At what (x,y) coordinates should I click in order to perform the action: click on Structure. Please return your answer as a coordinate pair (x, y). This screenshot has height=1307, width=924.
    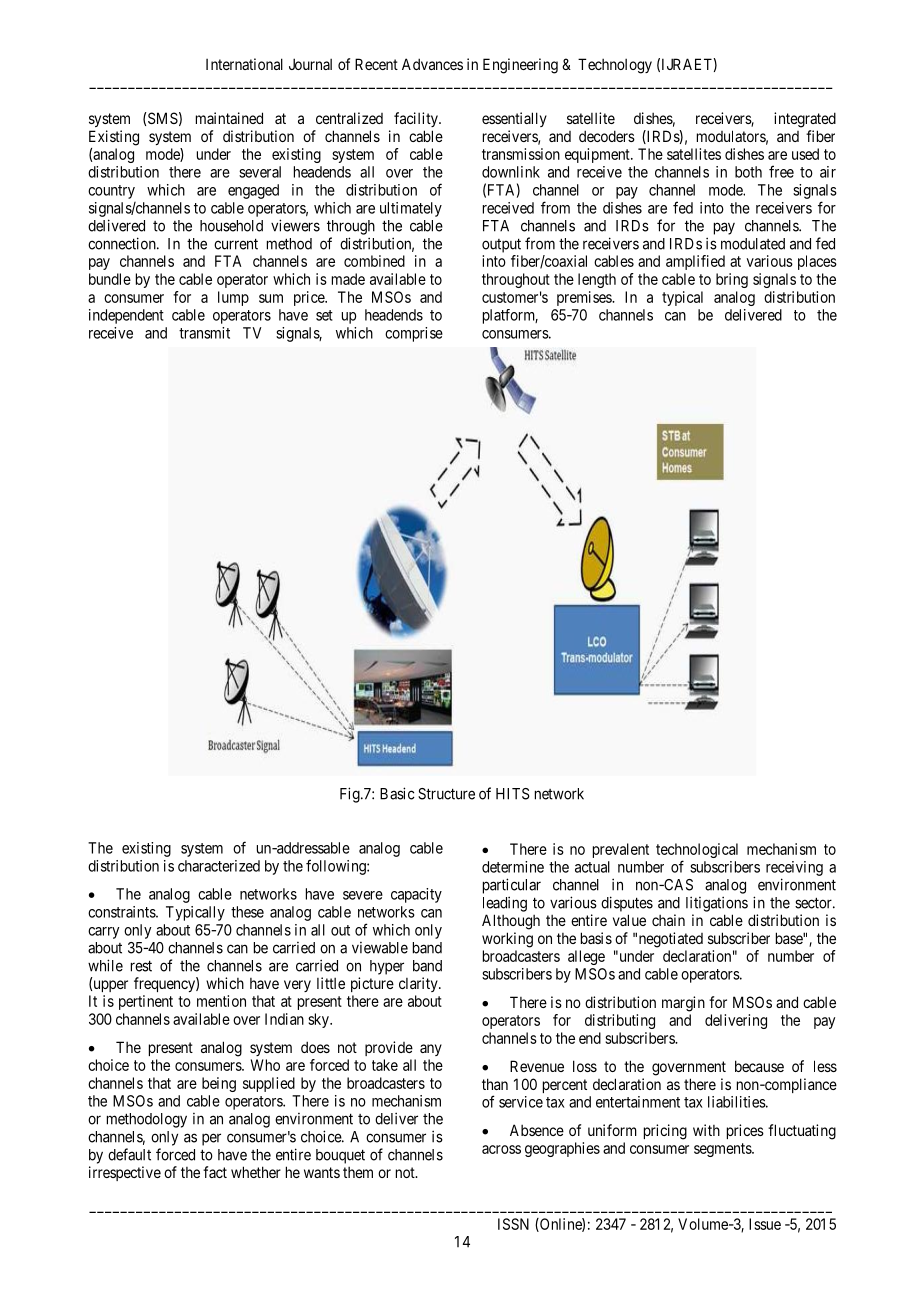
    Looking at the image, I should click on (446, 794).
